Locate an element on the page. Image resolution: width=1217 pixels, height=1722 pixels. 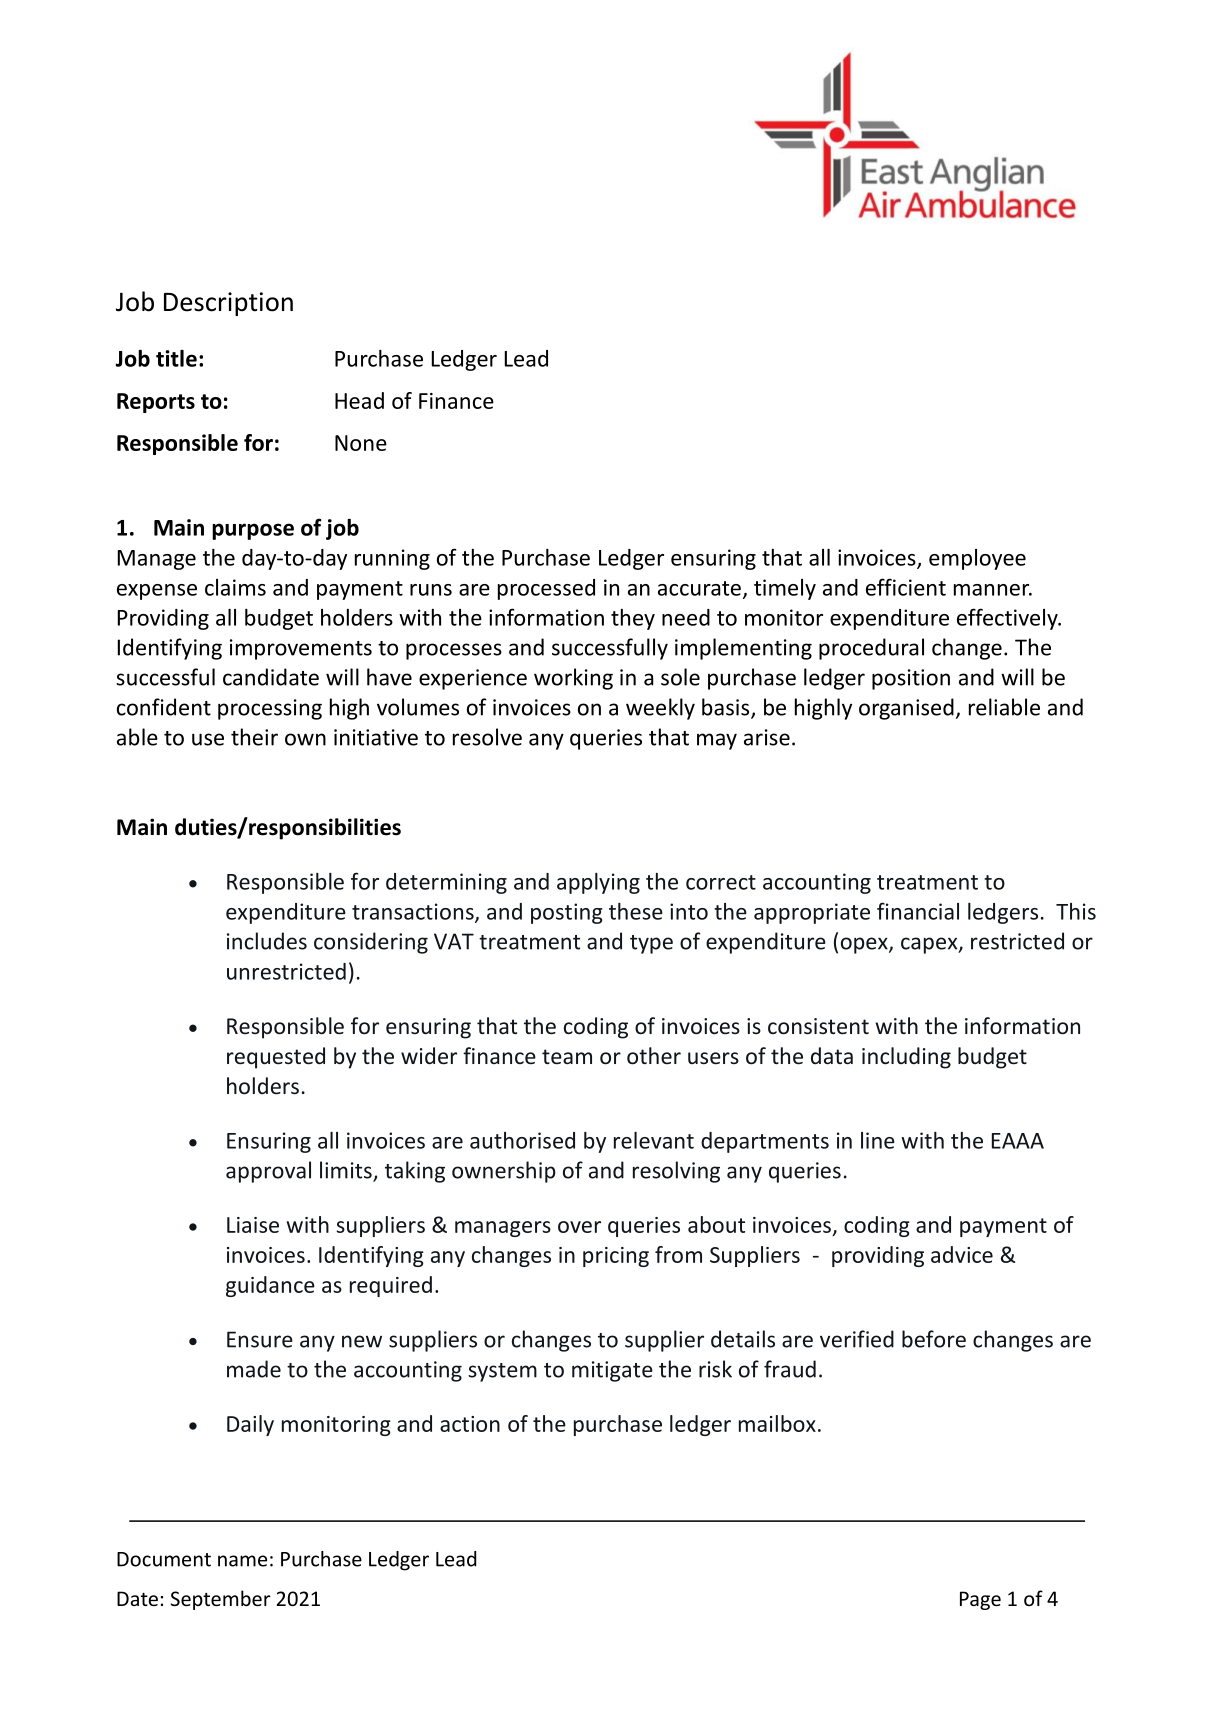
capex is located at coordinates (930, 945).
